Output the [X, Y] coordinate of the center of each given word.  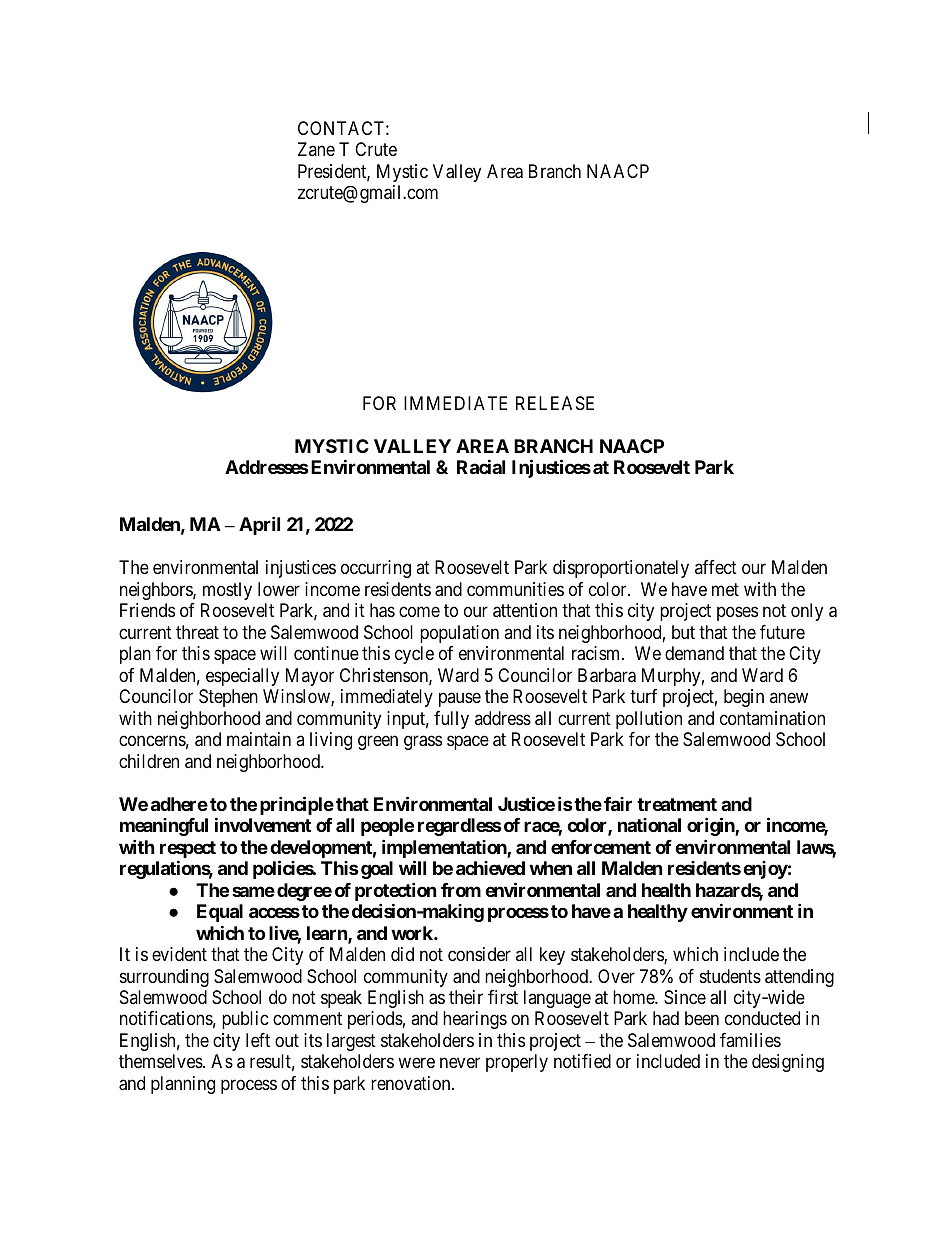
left [258, 1040]
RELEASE [555, 403]
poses [737, 614]
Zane [316, 149]
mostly [227, 591]
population [459, 634]
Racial [481, 466]
